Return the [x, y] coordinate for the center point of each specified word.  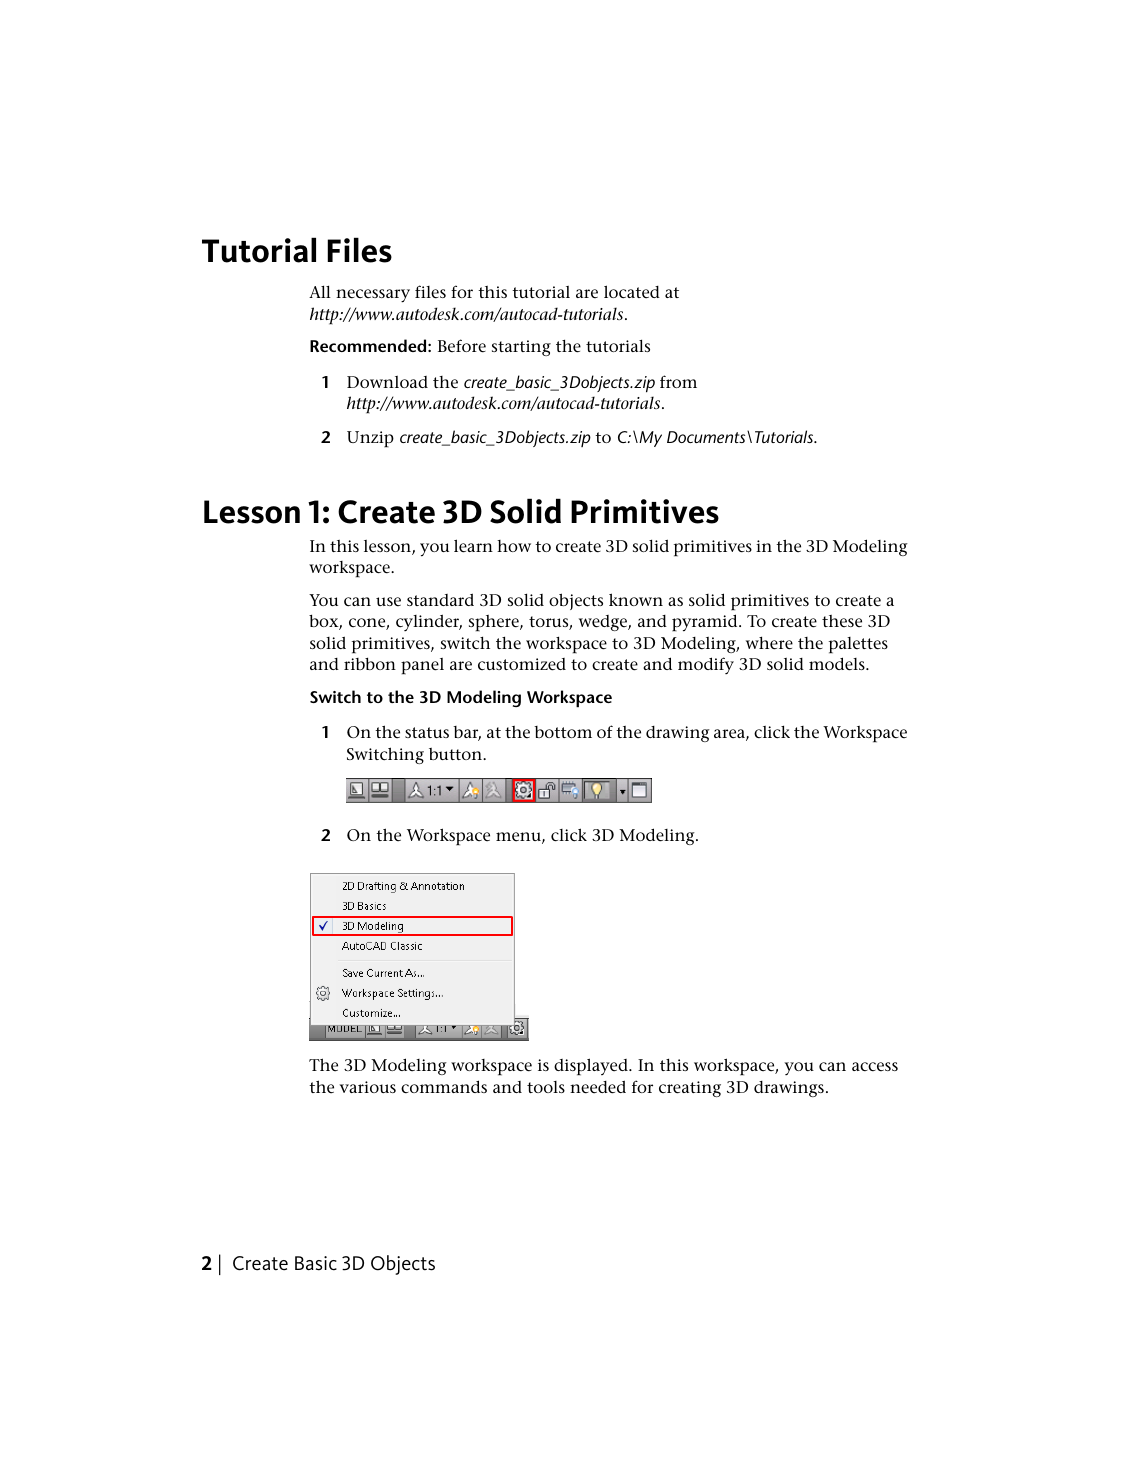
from [678, 381]
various [367, 1087]
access [875, 1066]
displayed [592, 1067]
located [632, 292]
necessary [373, 296]
